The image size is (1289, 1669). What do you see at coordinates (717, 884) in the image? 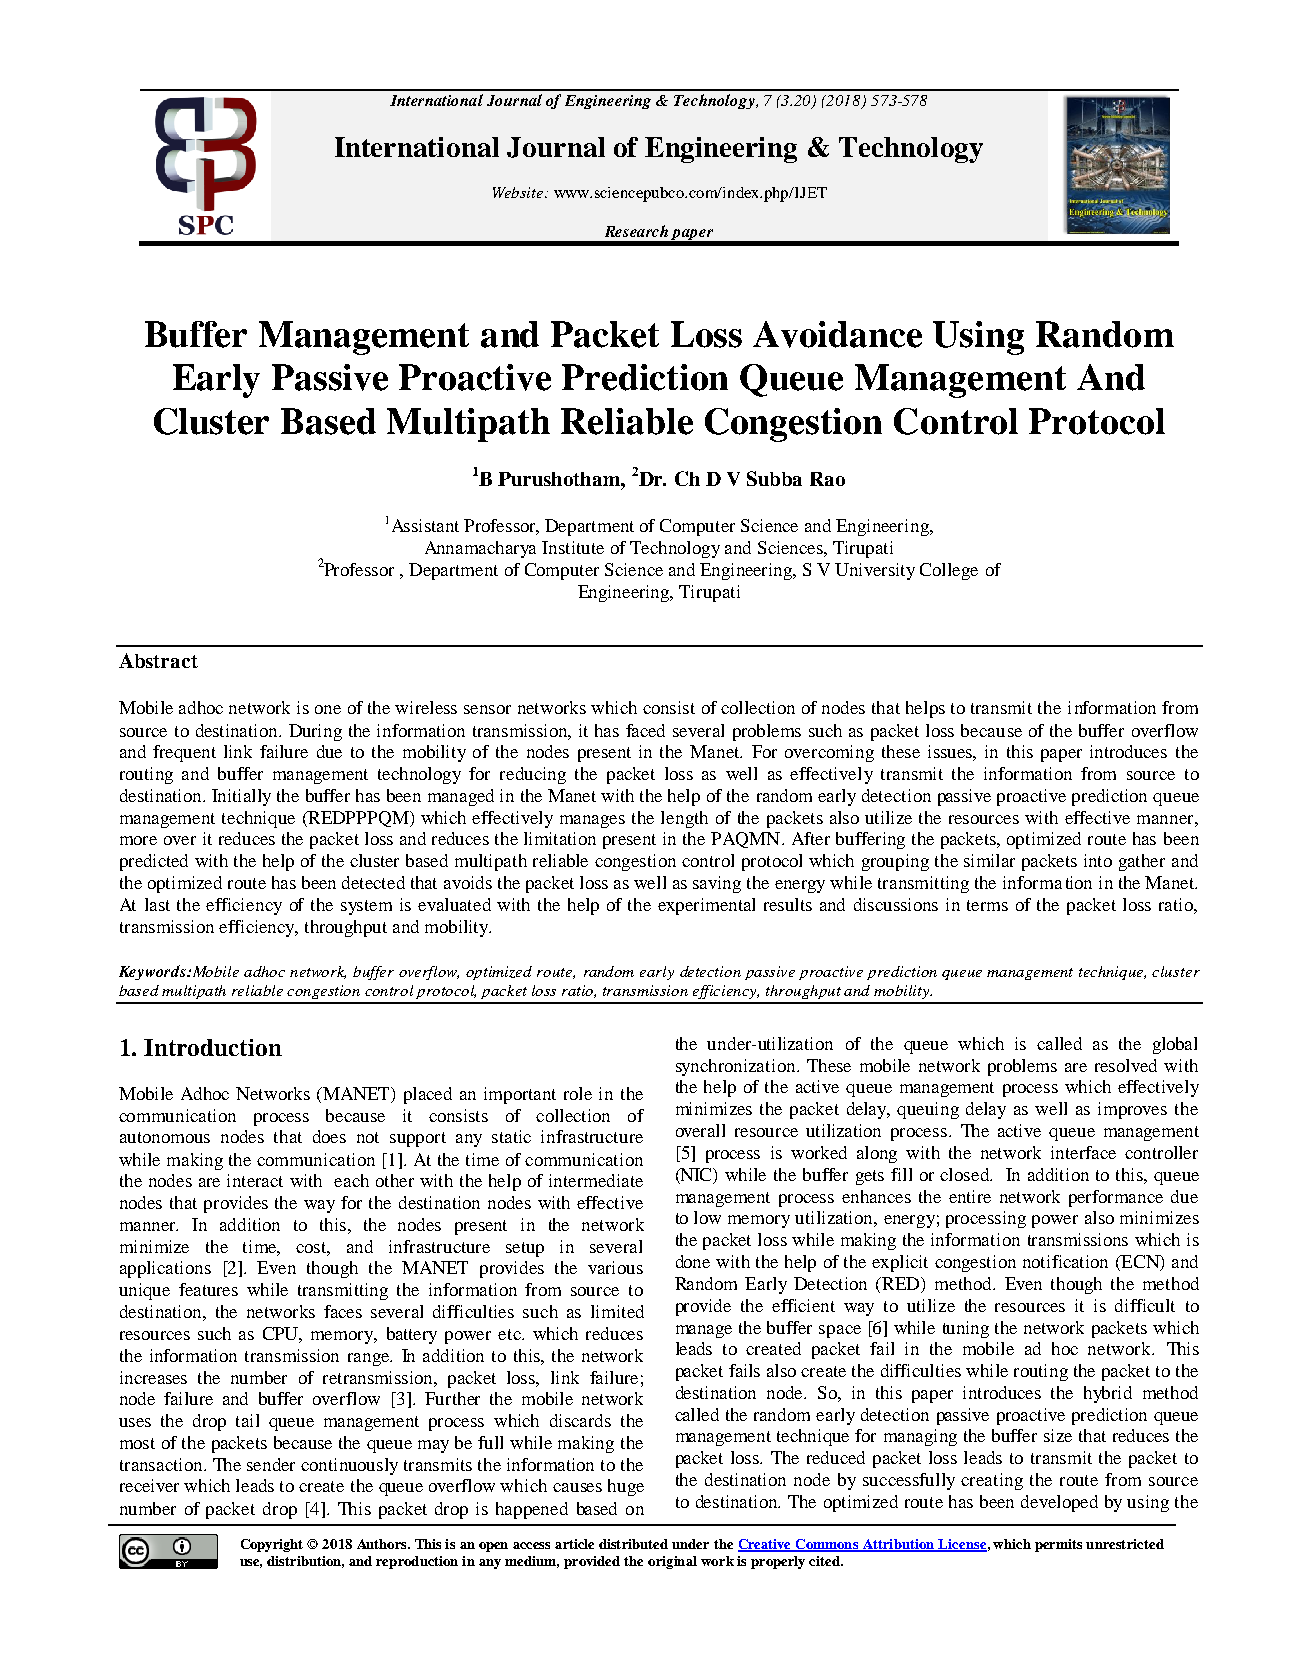
I see `saving` at bounding box center [717, 884].
